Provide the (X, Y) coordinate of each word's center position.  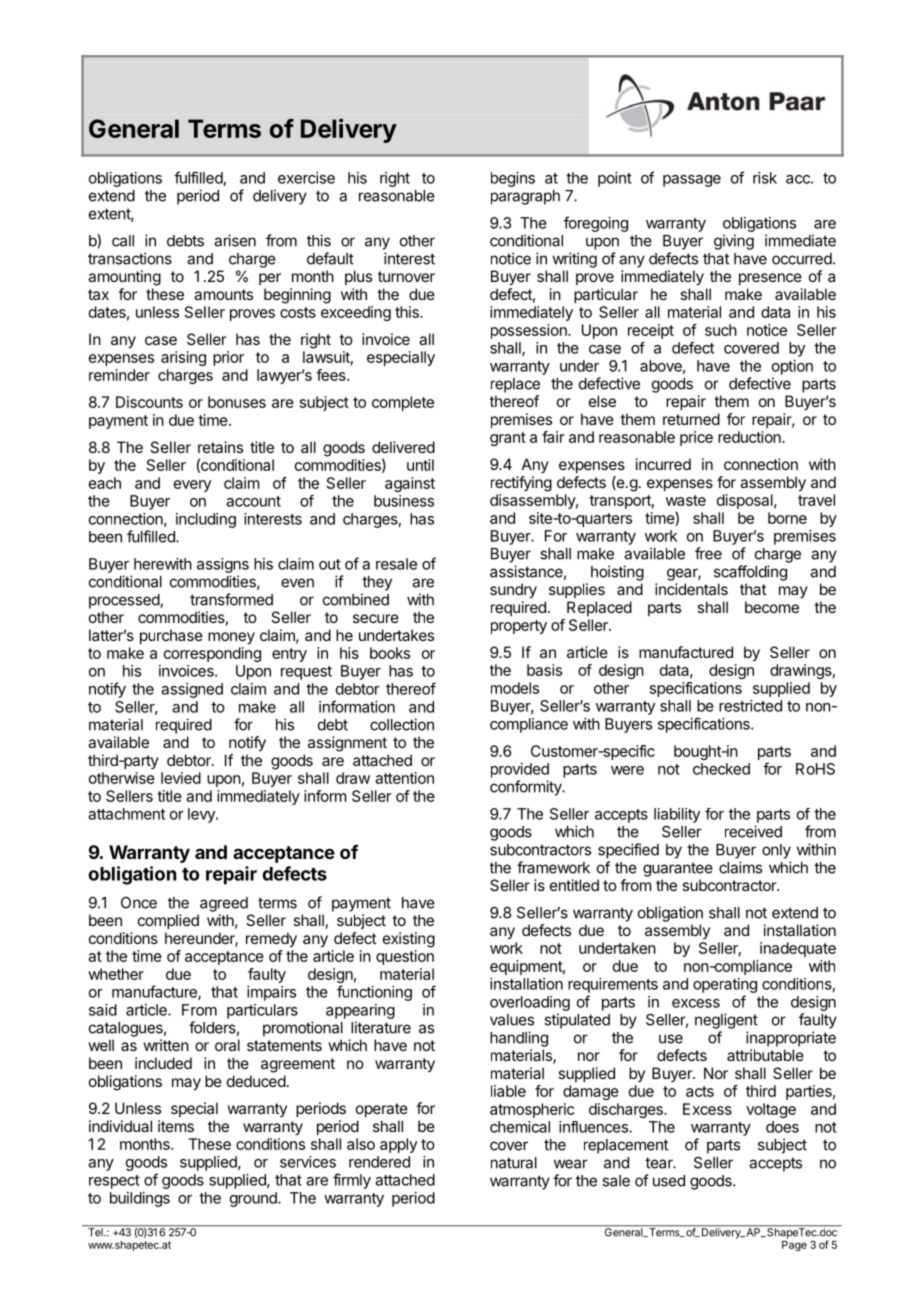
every (192, 486)
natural (514, 1163)
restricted (750, 706)
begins (513, 179)
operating (725, 985)
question (405, 957)
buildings (140, 1199)
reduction (750, 437)
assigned (192, 690)
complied (168, 921)
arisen (235, 240)
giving (734, 242)
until (420, 465)
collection (402, 724)
